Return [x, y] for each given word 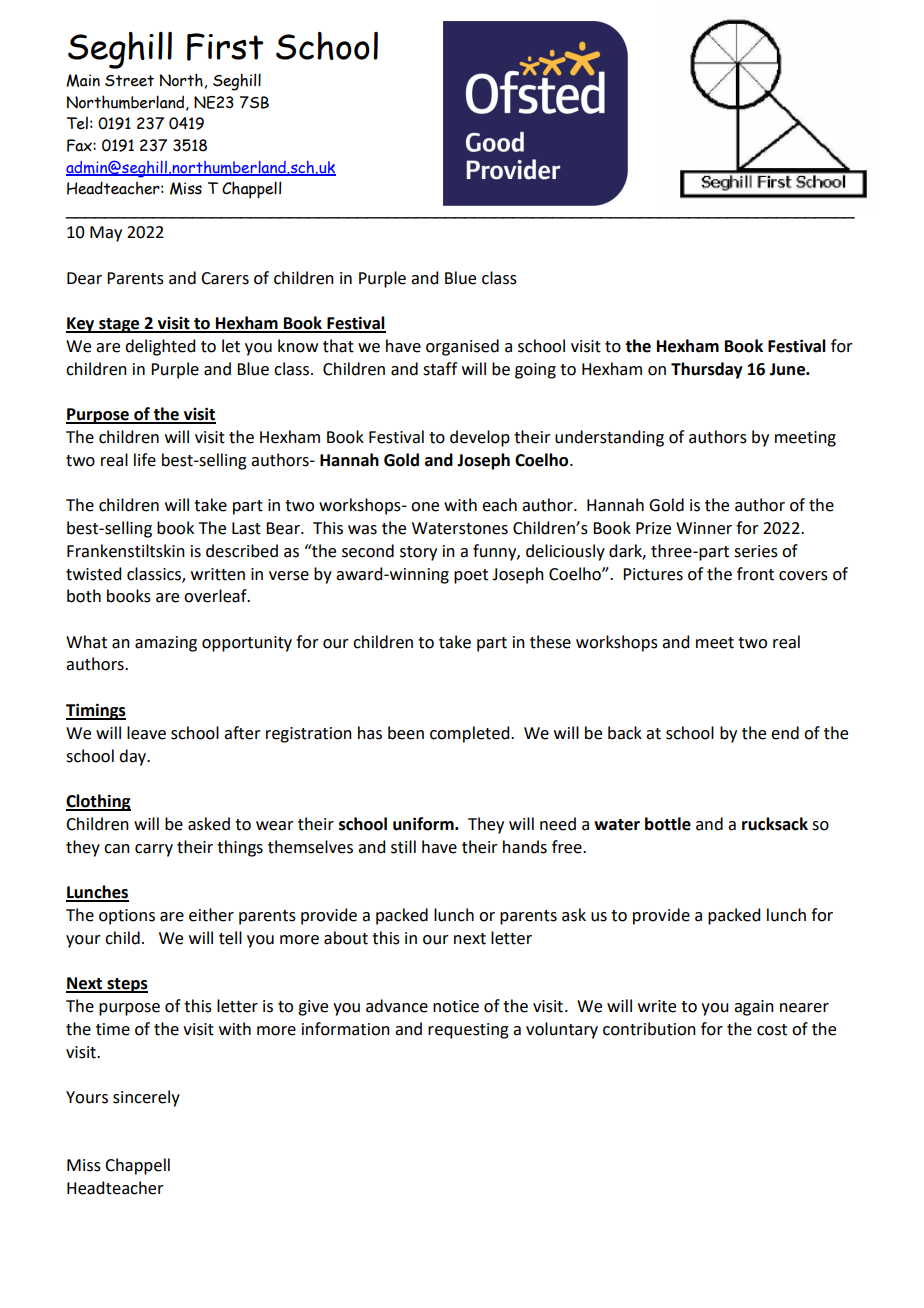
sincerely [146, 1098]
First [225, 47]
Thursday [707, 370]
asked [209, 824]
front [755, 574]
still [403, 847]
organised [462, 347]
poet [471, 576]
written [218, 574]
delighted [160, 347]
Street [129, 81]
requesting [468, 1031]
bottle [668, 824]
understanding [609, 438]
